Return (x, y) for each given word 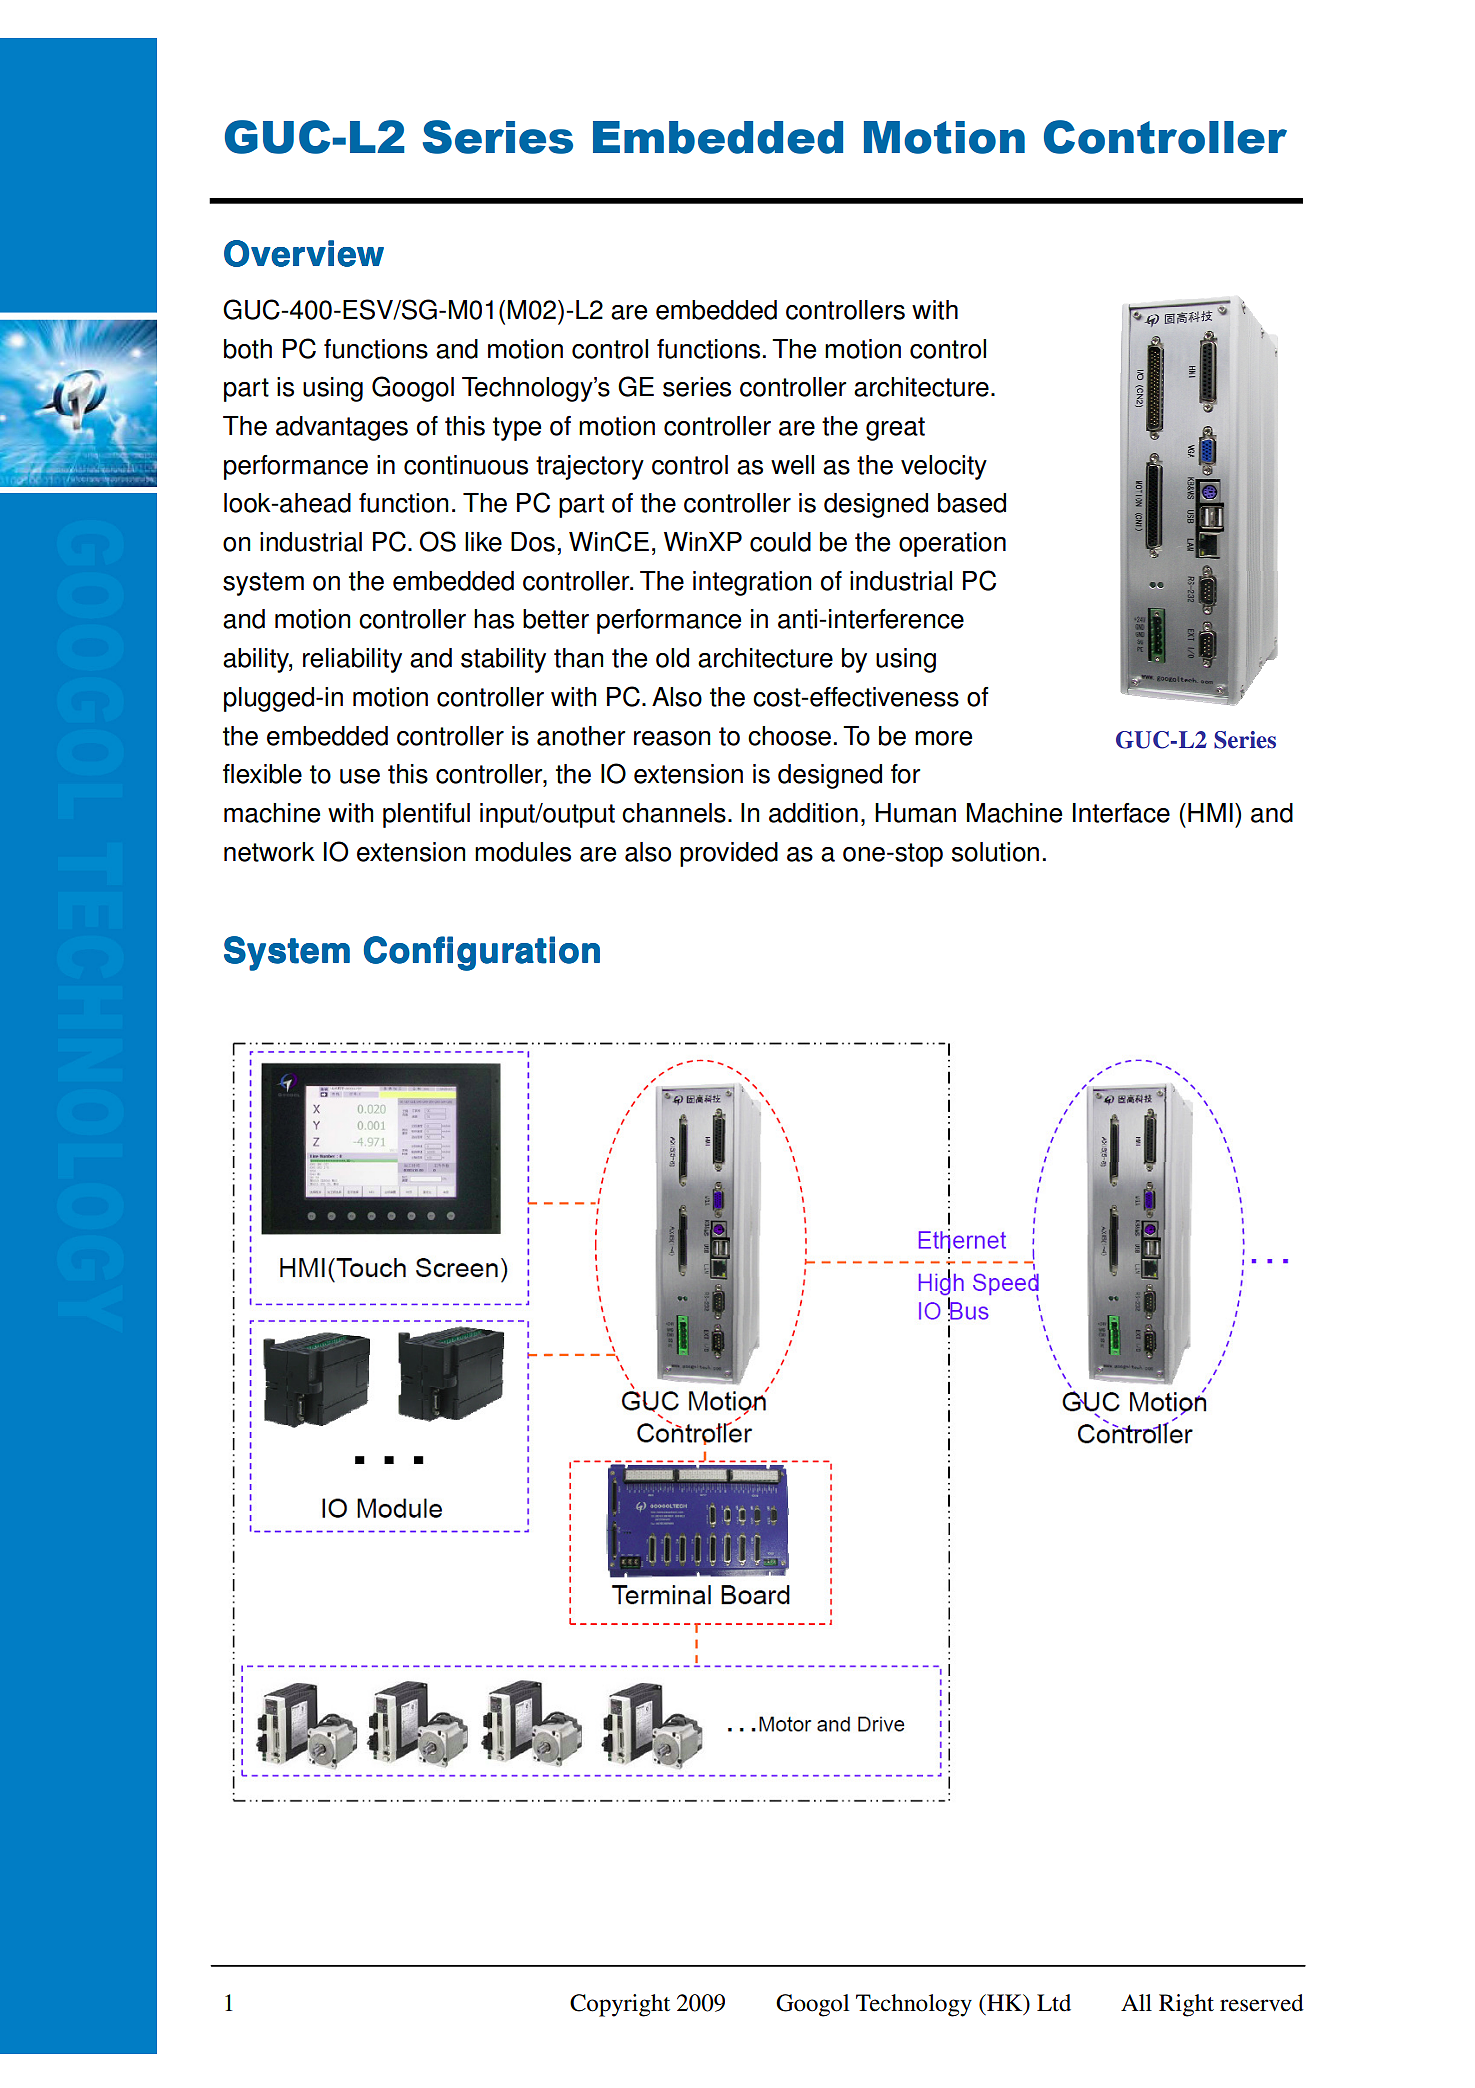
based (972, 503)
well (792, 465)
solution (995, 852)
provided (729, 854)
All (1136, 2002)
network (269, 852)
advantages (342, 428)
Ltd (1054, 2003)
